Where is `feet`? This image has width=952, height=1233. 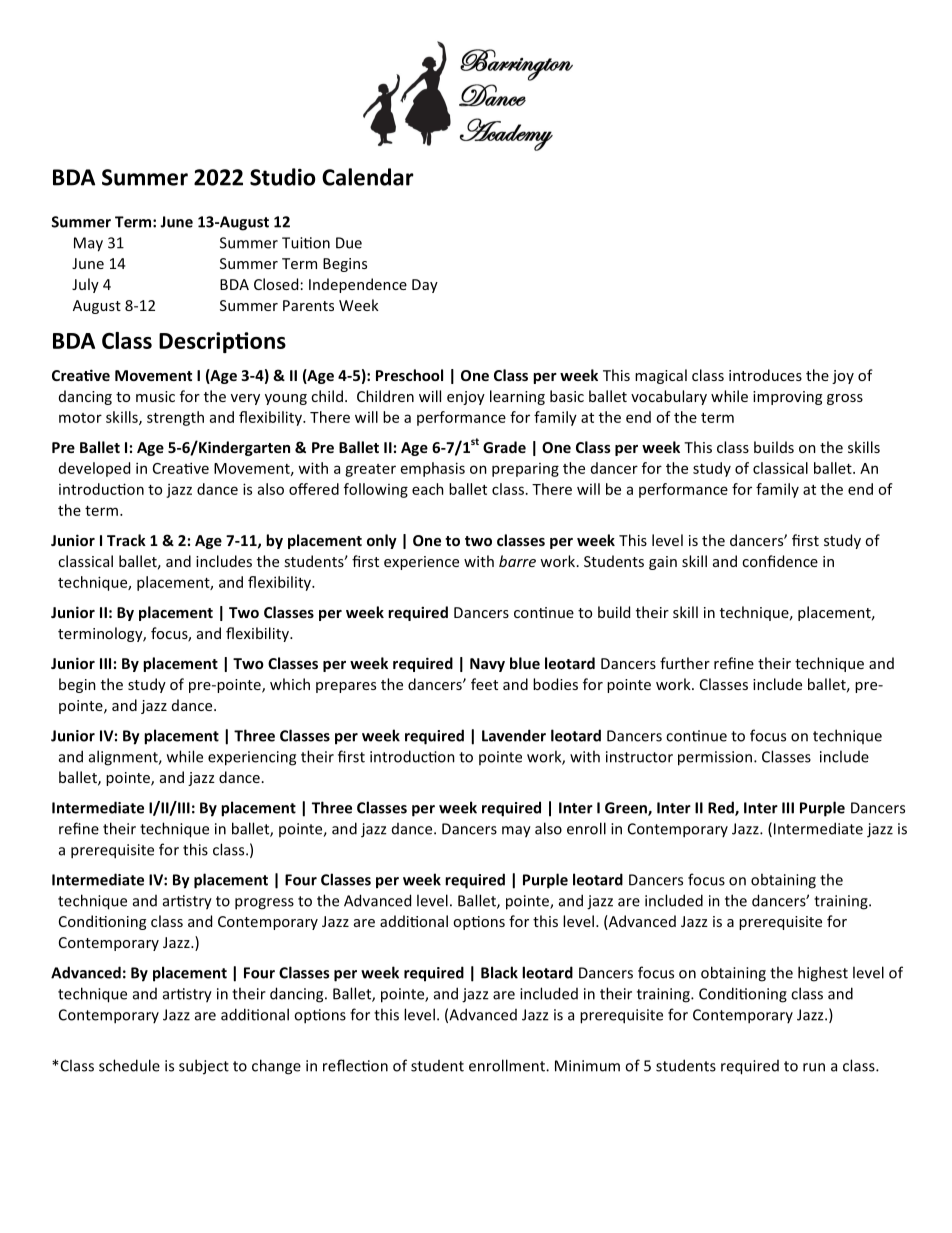 feet is located at coordinates (484, 684).
